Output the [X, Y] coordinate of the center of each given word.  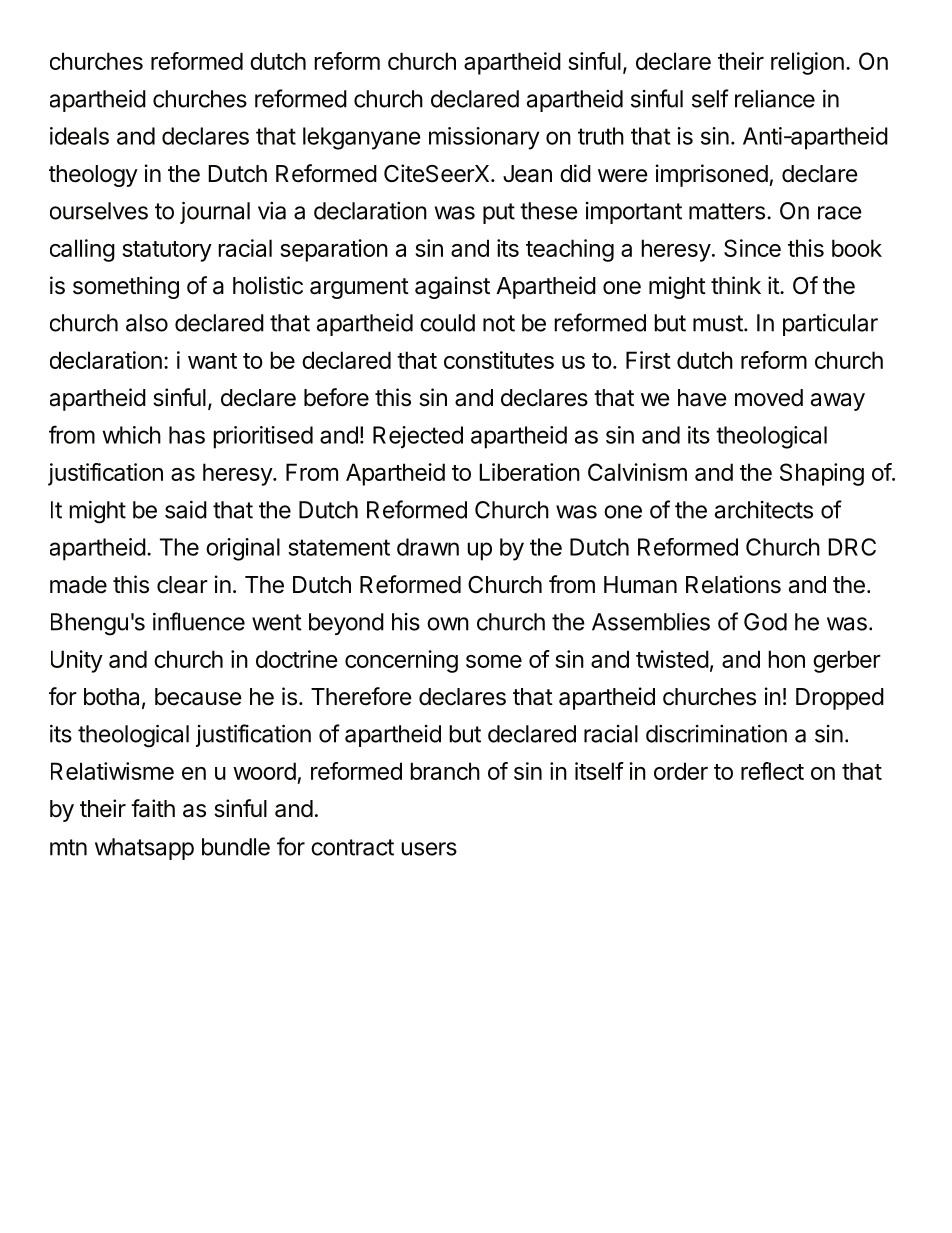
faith [153, 808]
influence [199, 621]
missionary [484, 138]
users [429, 849]
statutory [167, 251]
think [736, 285]
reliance [775, 99]
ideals [79, 136]
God [765, 622]
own [448, 624]
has [187, 435]
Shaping [822, 474]
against [452, 287]
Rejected [418, 437]
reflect [772, 771]
